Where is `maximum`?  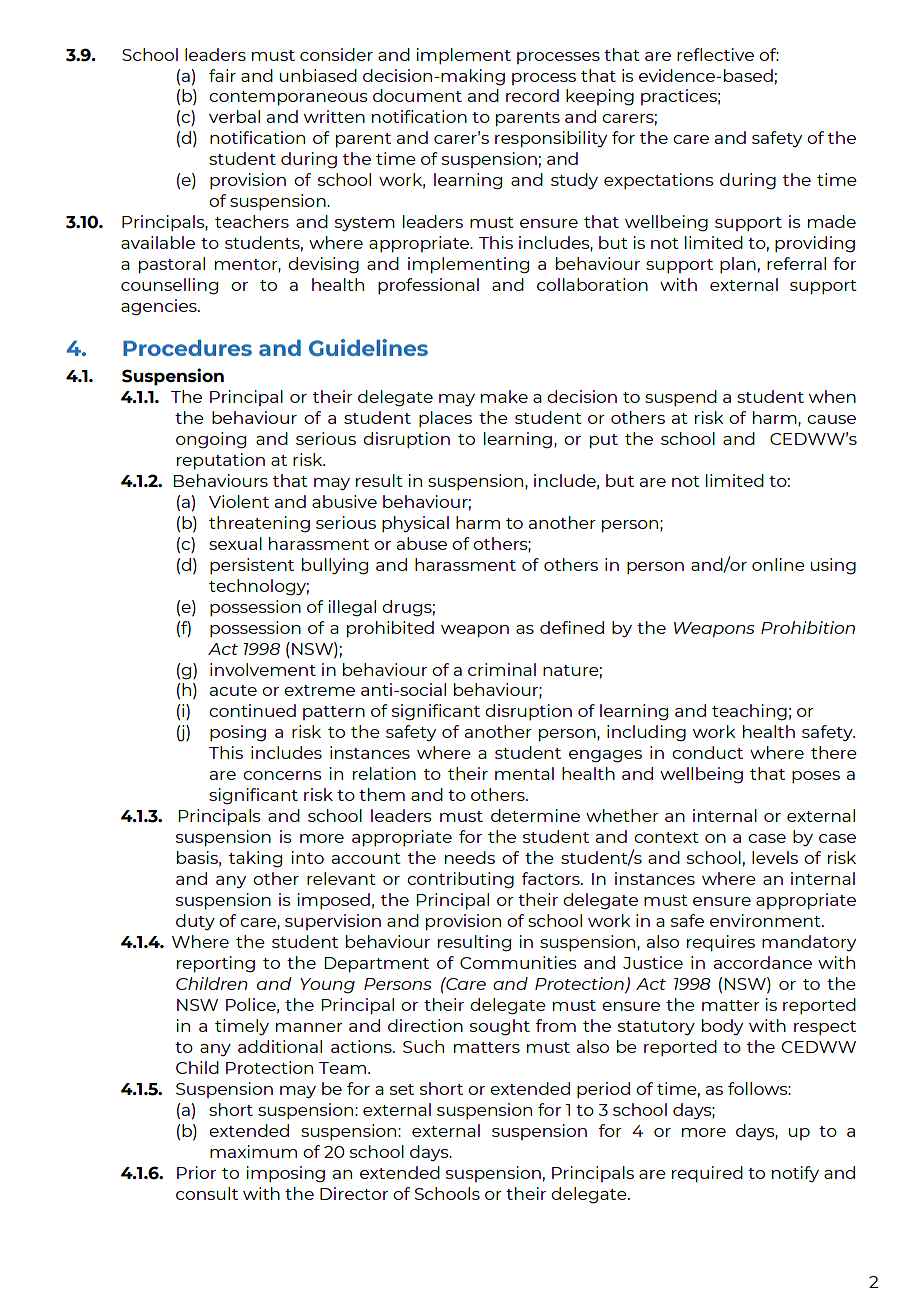
maximum is located at coordinates (253, 1151).
